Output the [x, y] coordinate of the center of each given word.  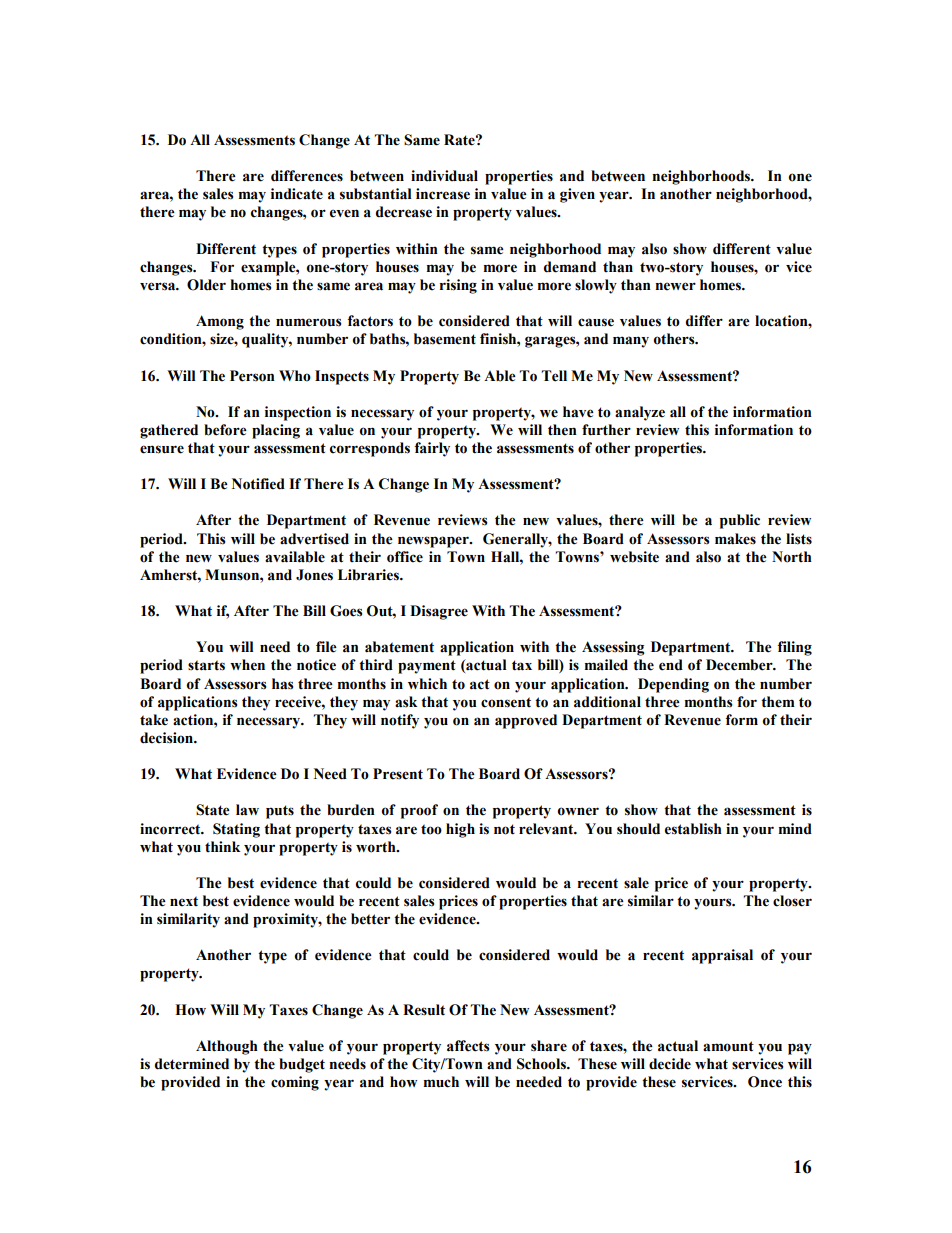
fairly [432, 449]
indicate [297, 194]
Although [227, 1047]
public [740, 521]
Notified [258, 484]
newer [675, 286]
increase [443, 194]
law [247, 810]
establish [693, 829]
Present [398, 774]
